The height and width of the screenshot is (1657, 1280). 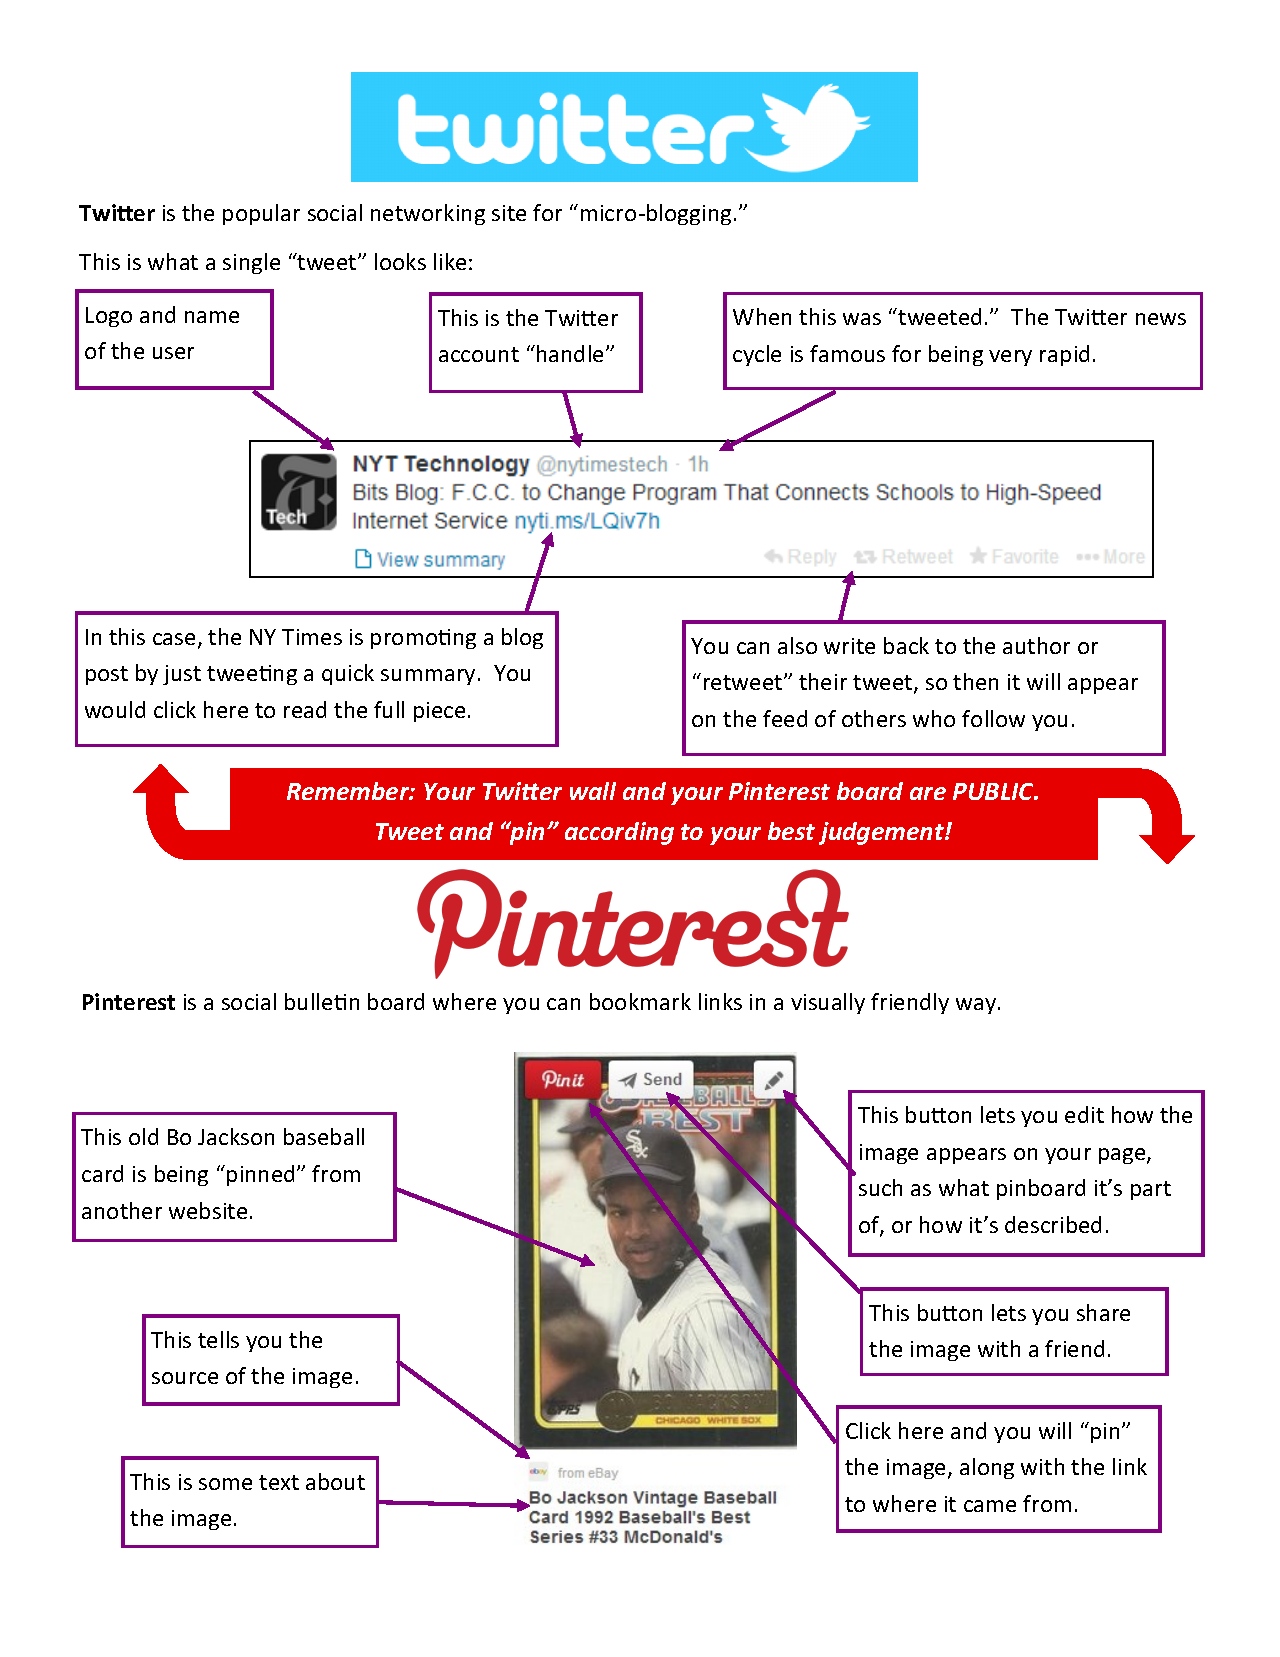 What do you see at coordinates (828, 1003) in the screenshot?
I see `visually` at bounding box center [828, 1003].
